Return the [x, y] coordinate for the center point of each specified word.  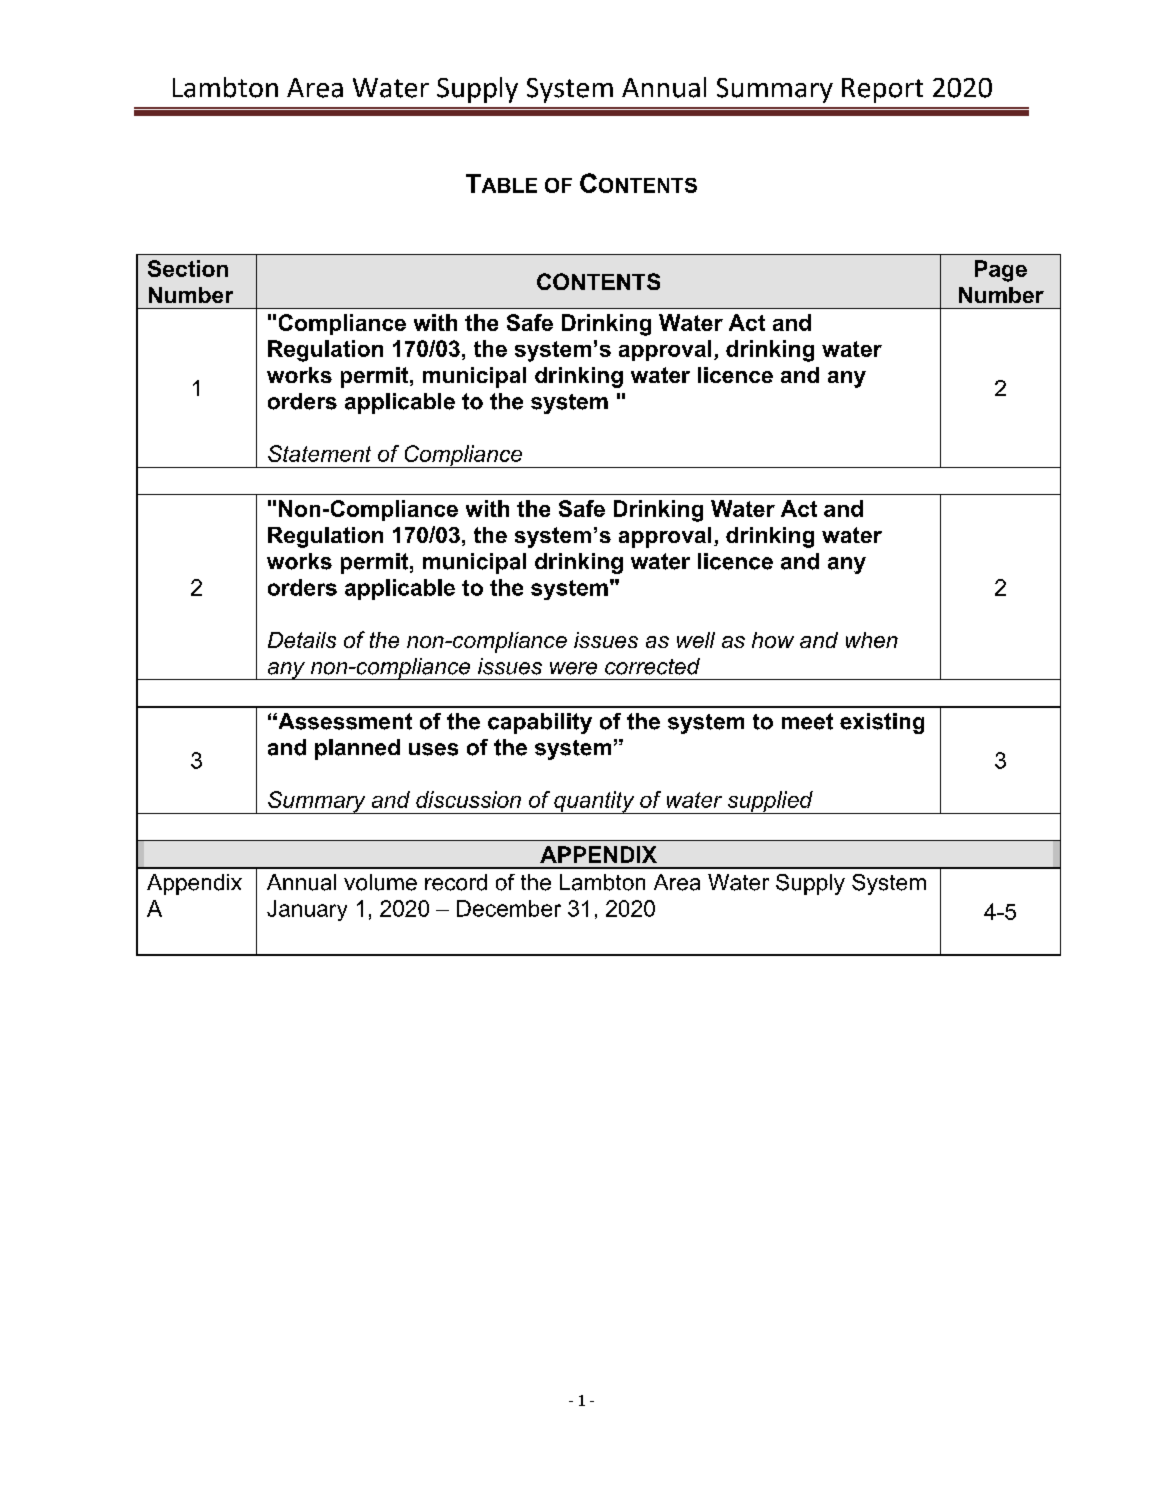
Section [188, 268]
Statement [319, 453]
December [509, 908]
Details [302, 640]
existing [882, 723]
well [696, 640]
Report [882, 90]
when [872, 640]
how [773, 640]
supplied [770, 802]
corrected [652, 666]
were [573, 668]
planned [357, 749]
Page [1001, 271]
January [307, 910]
